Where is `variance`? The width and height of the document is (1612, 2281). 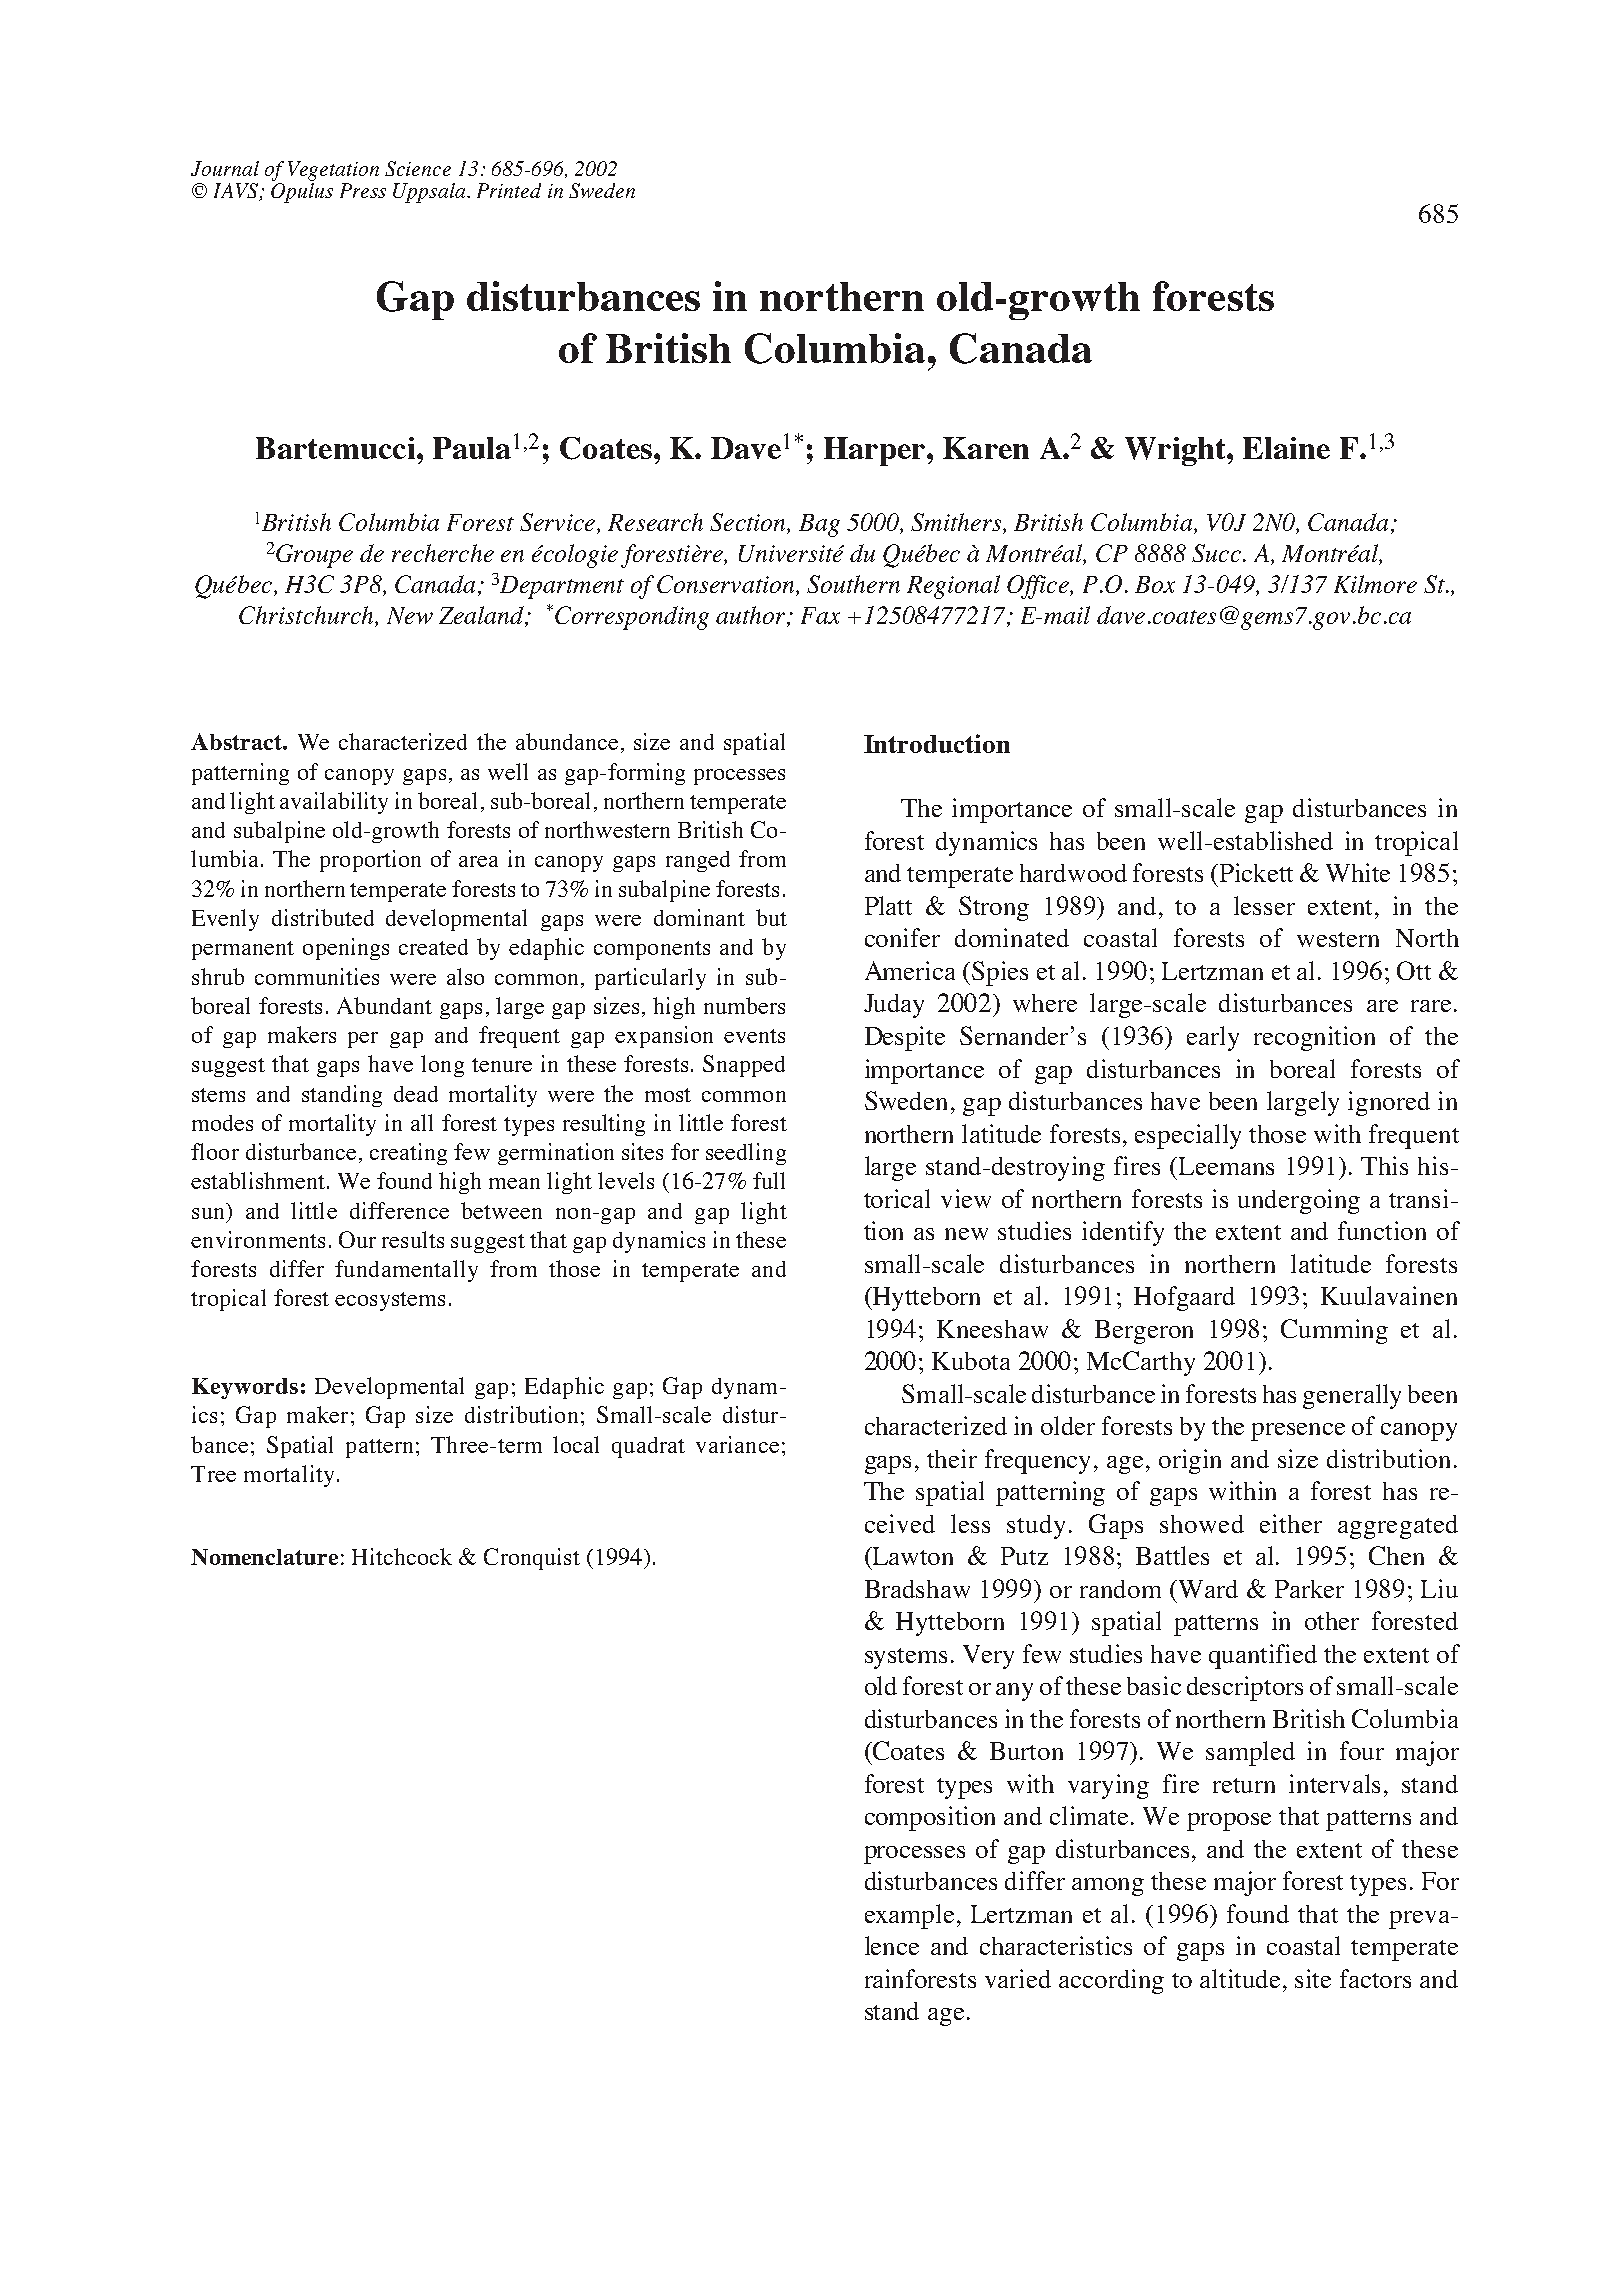
variance is located at coordinates (737, 1444).
